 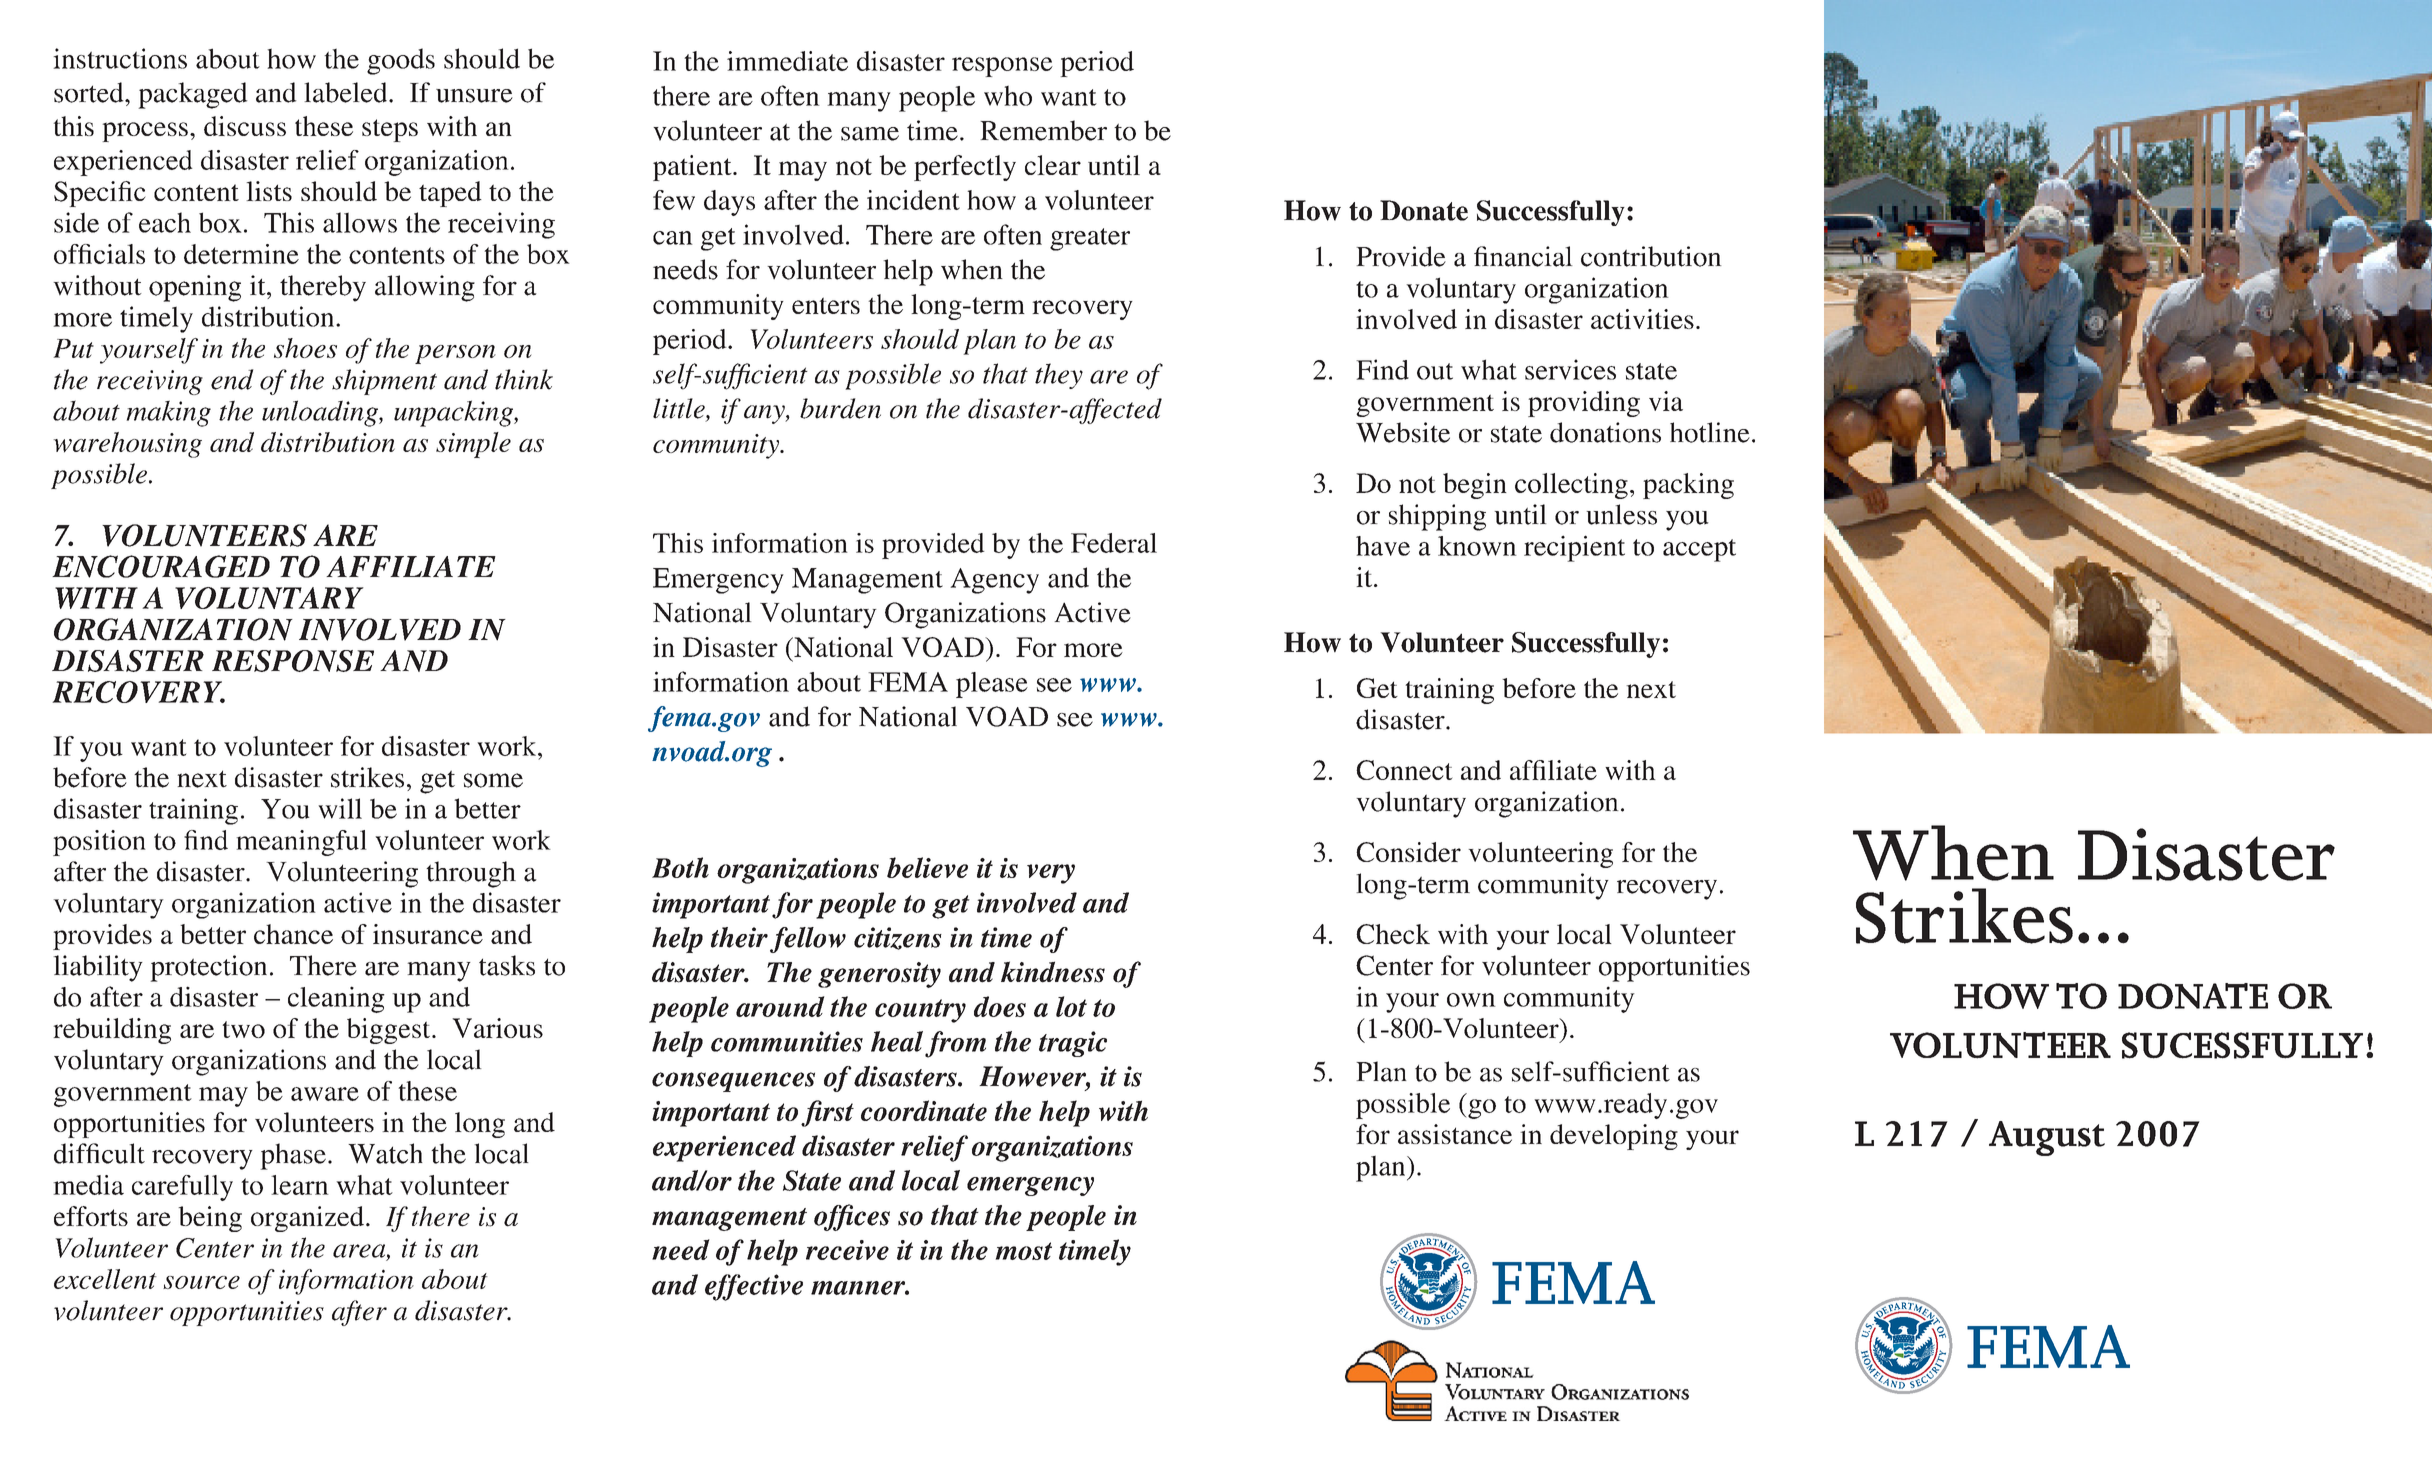 What do you see at coordinates (307, 1219) in the screenshot?
I see `organized` at bounding box center [307, 1219].
